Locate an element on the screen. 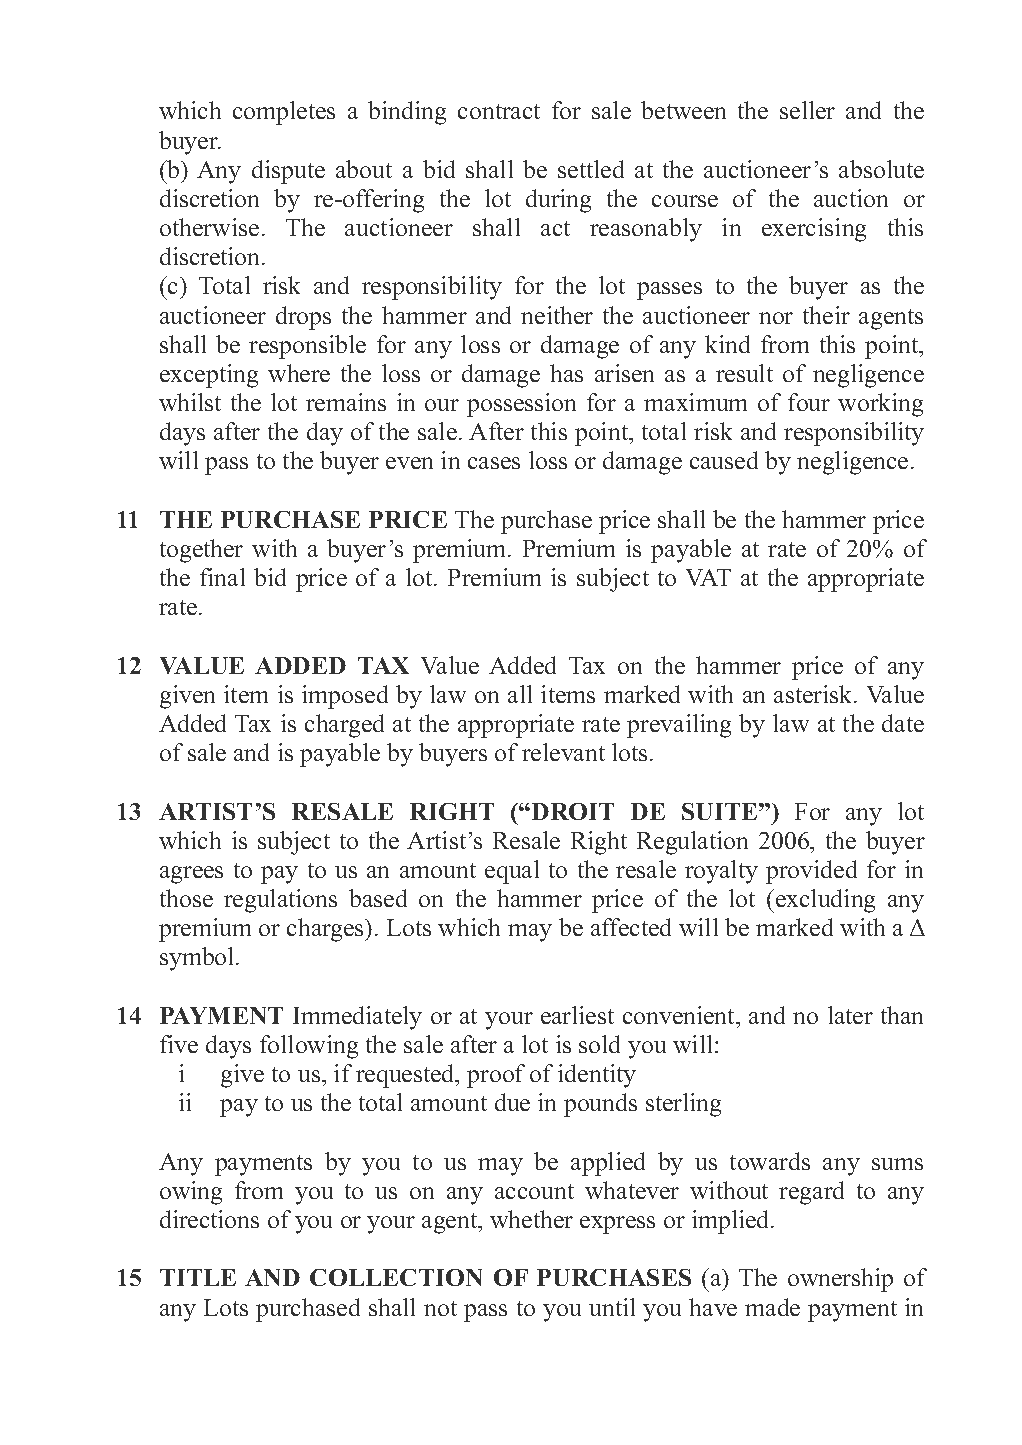  dispute is located at coordinates (288, 172).
